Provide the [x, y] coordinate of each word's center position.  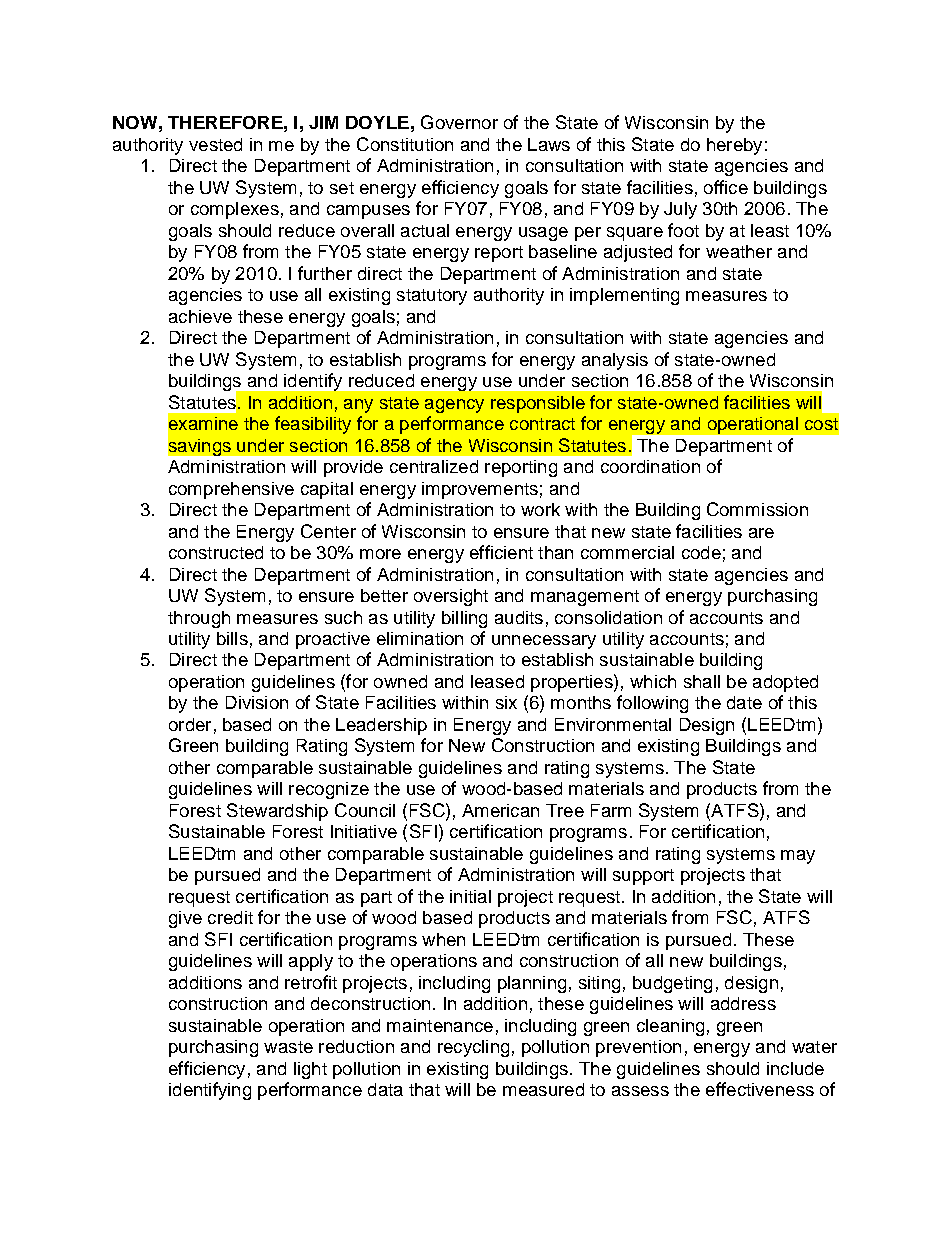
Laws [549, 144]
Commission [757, 509]
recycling [473, 1048]
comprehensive [231, 490]
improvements [480, 490]
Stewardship [277, 812]
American [500, 810]
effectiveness [760, 1089]
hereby [734, 146]
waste [288, 1047]
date [744, 702]
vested [215, 144]
